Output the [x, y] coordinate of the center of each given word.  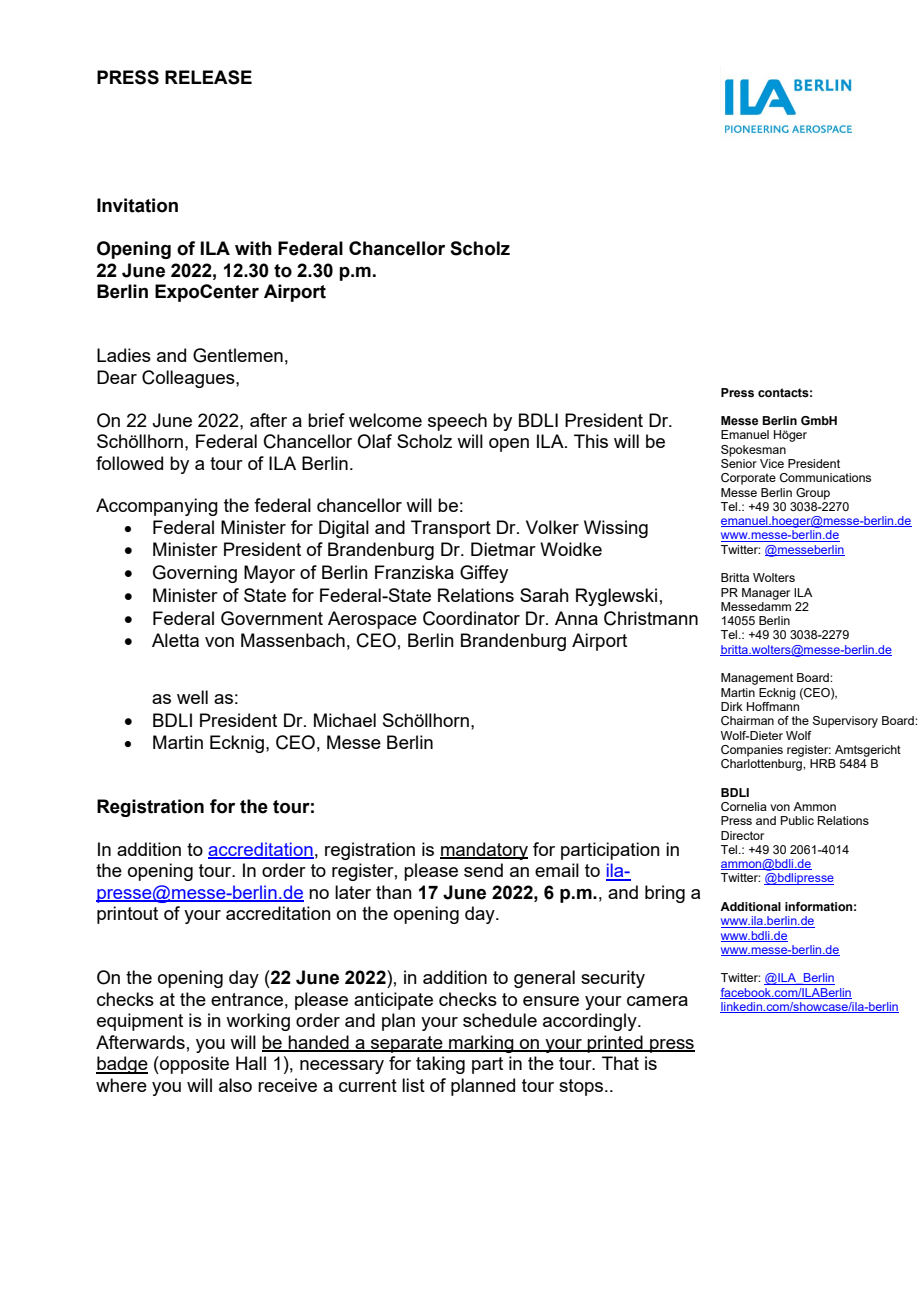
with [253, 248]
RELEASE [208, 77]
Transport [451, 529]
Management [757, 679]
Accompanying [157, 507]
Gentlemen [238, 355]
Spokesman [753, 451]
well [192, 697]
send [483, 870]
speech [457, 422]
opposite [193, 1065]
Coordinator [471, 618]
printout [127, 915]
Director [742, 835]
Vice [772, 463]
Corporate [748, 479]
